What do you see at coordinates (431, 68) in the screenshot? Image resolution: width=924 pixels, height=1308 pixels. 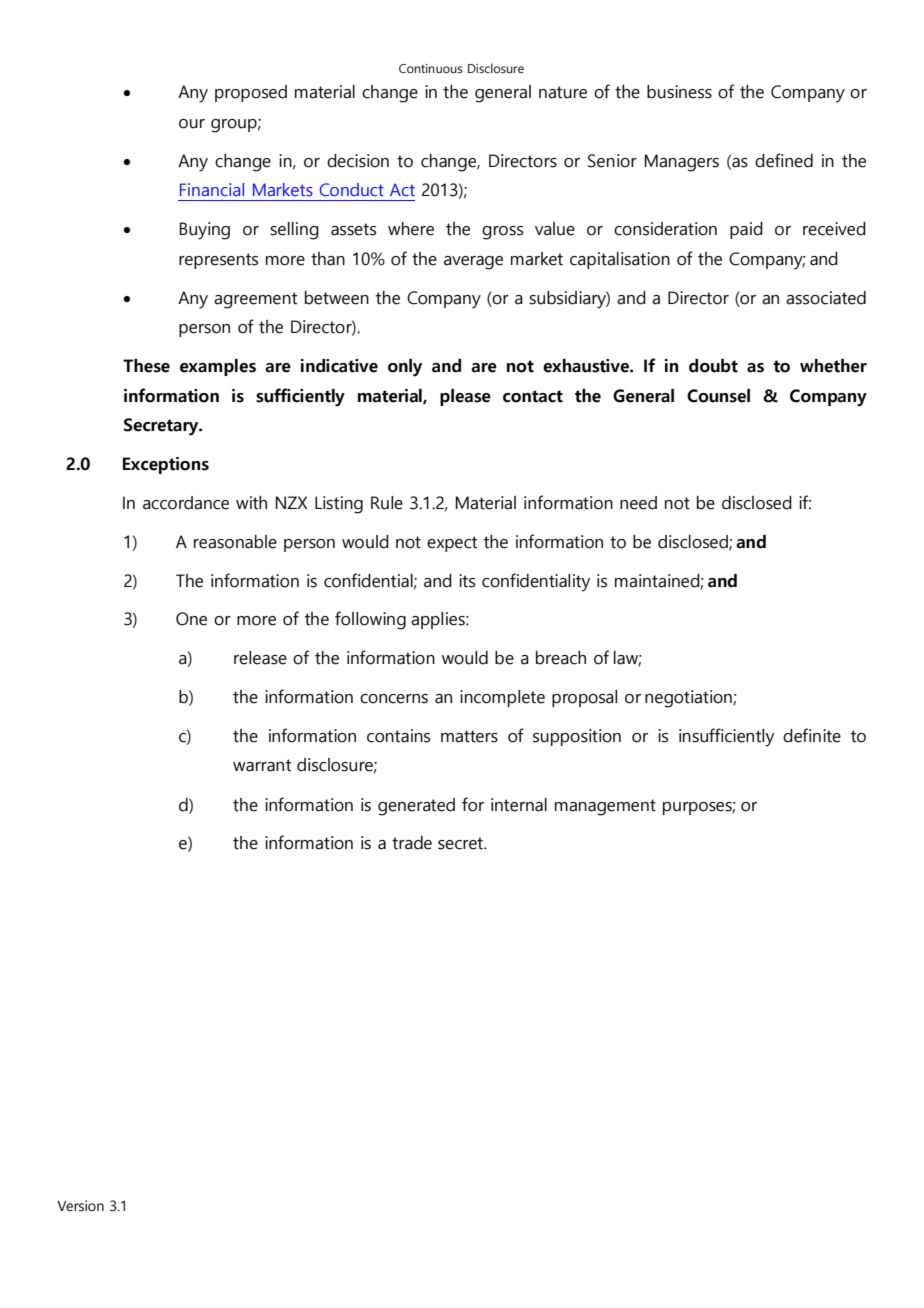 I see `Continuous` at bounding box center [431, 68].
